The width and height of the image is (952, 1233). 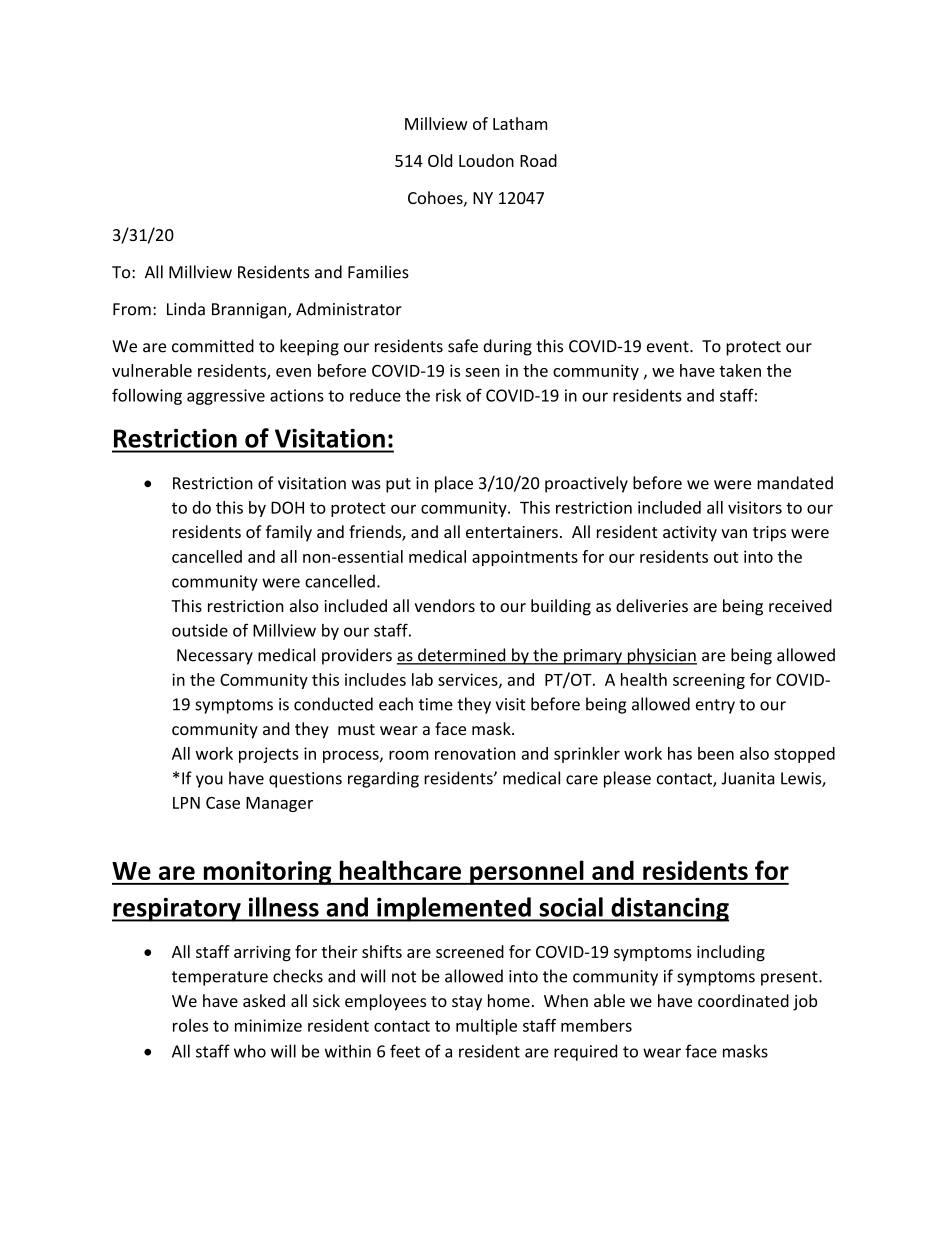 What do you see at coordinates (538, 160) in the image?
I see `Road` at bounding box center [538, 160].
